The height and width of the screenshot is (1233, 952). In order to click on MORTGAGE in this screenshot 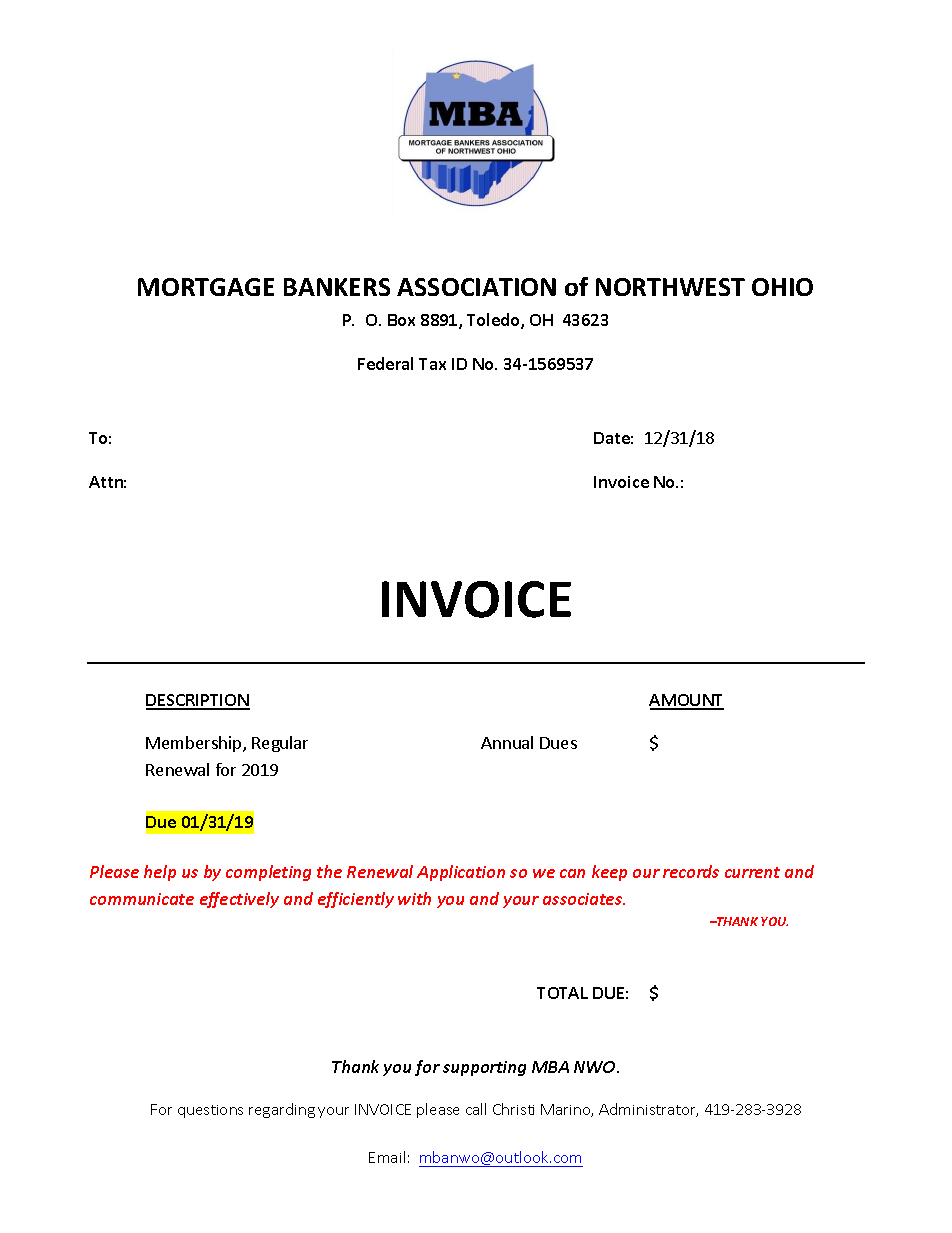, I will do `click(206, 287)`.
